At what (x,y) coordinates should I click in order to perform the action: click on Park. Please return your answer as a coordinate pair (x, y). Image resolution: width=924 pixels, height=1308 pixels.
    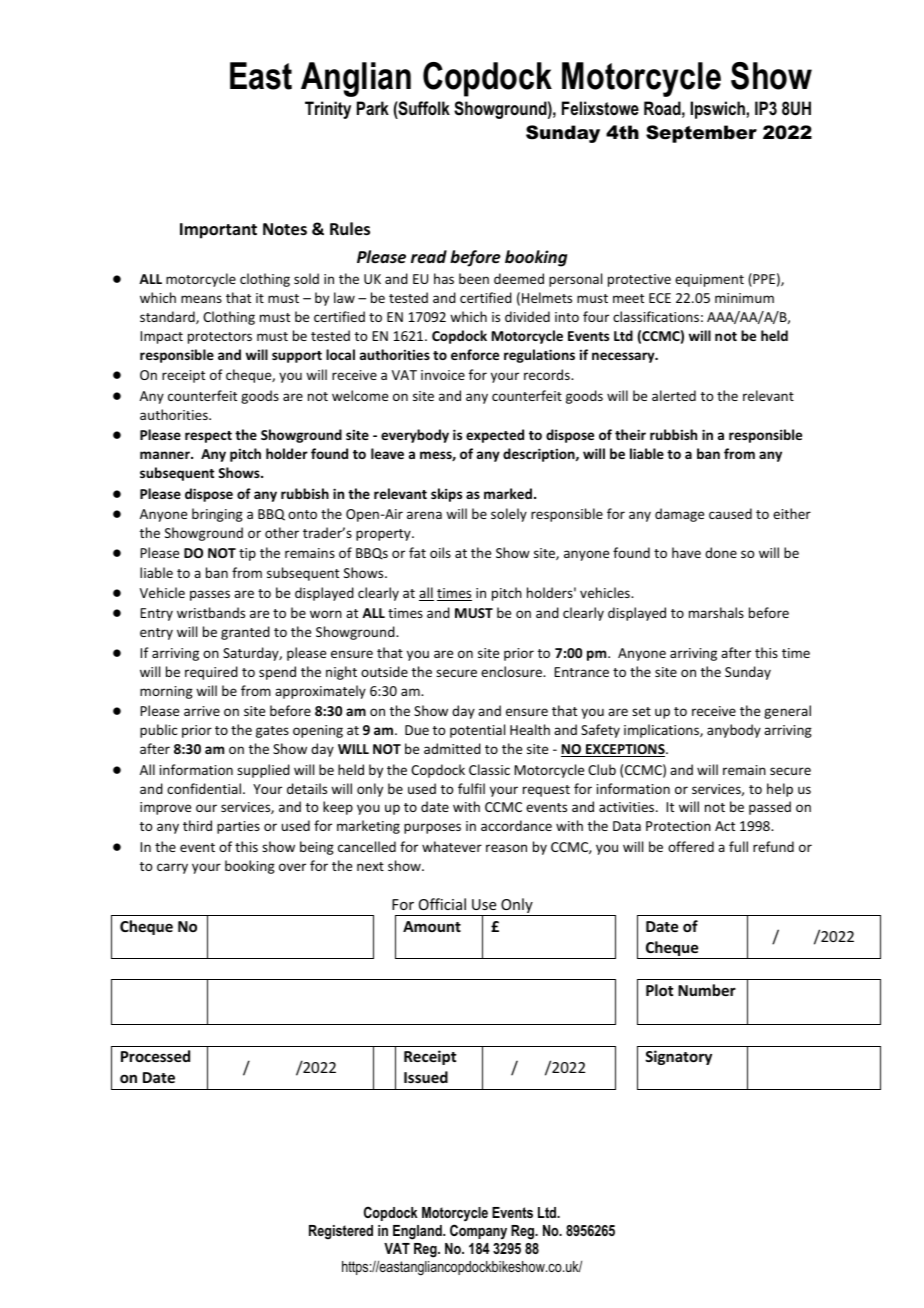
    Looking at the image, I should click on (373, 108).
